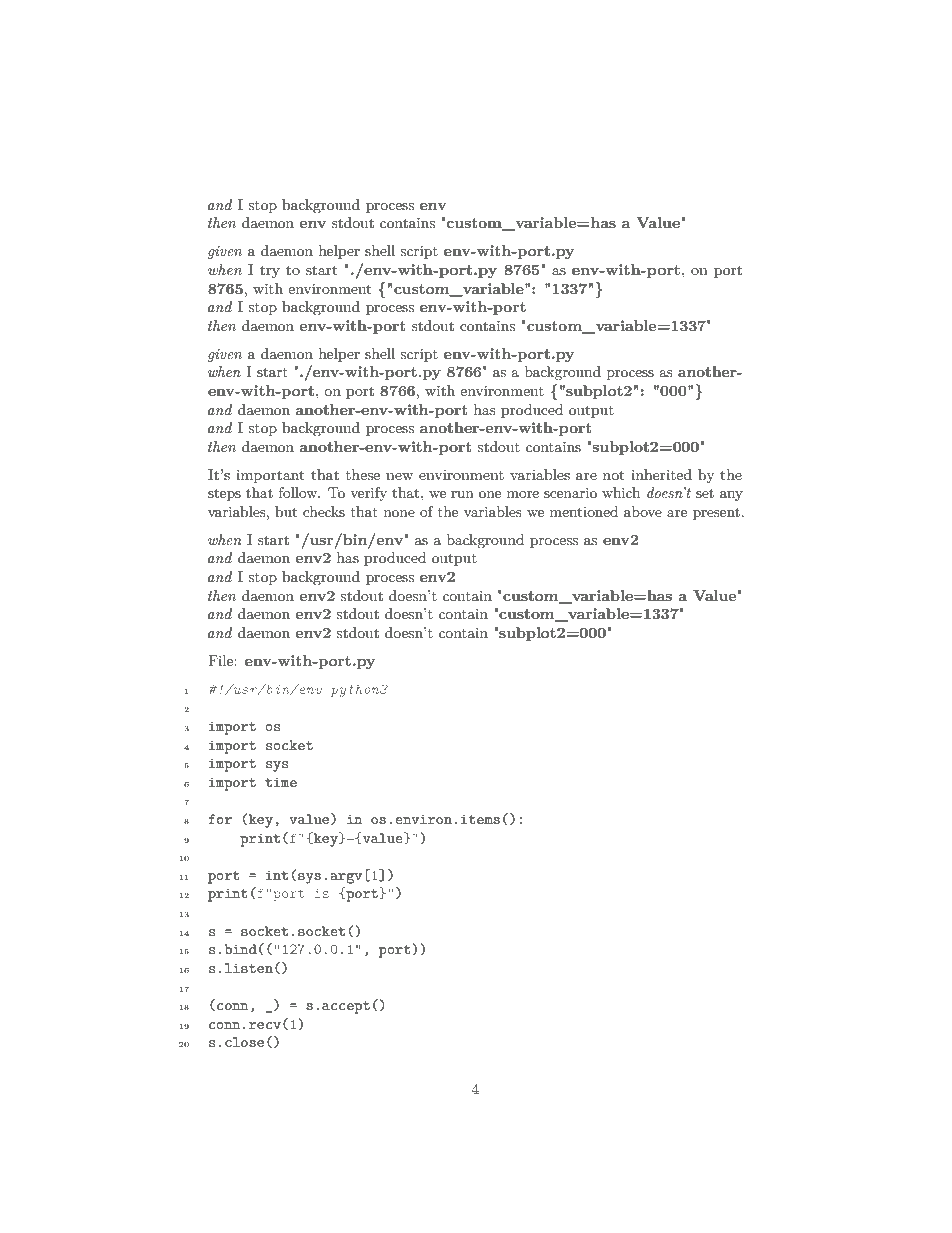 Image resolution: width=952 pixels, height=1233 pixels. I want to click on these, so click(363, 474).
